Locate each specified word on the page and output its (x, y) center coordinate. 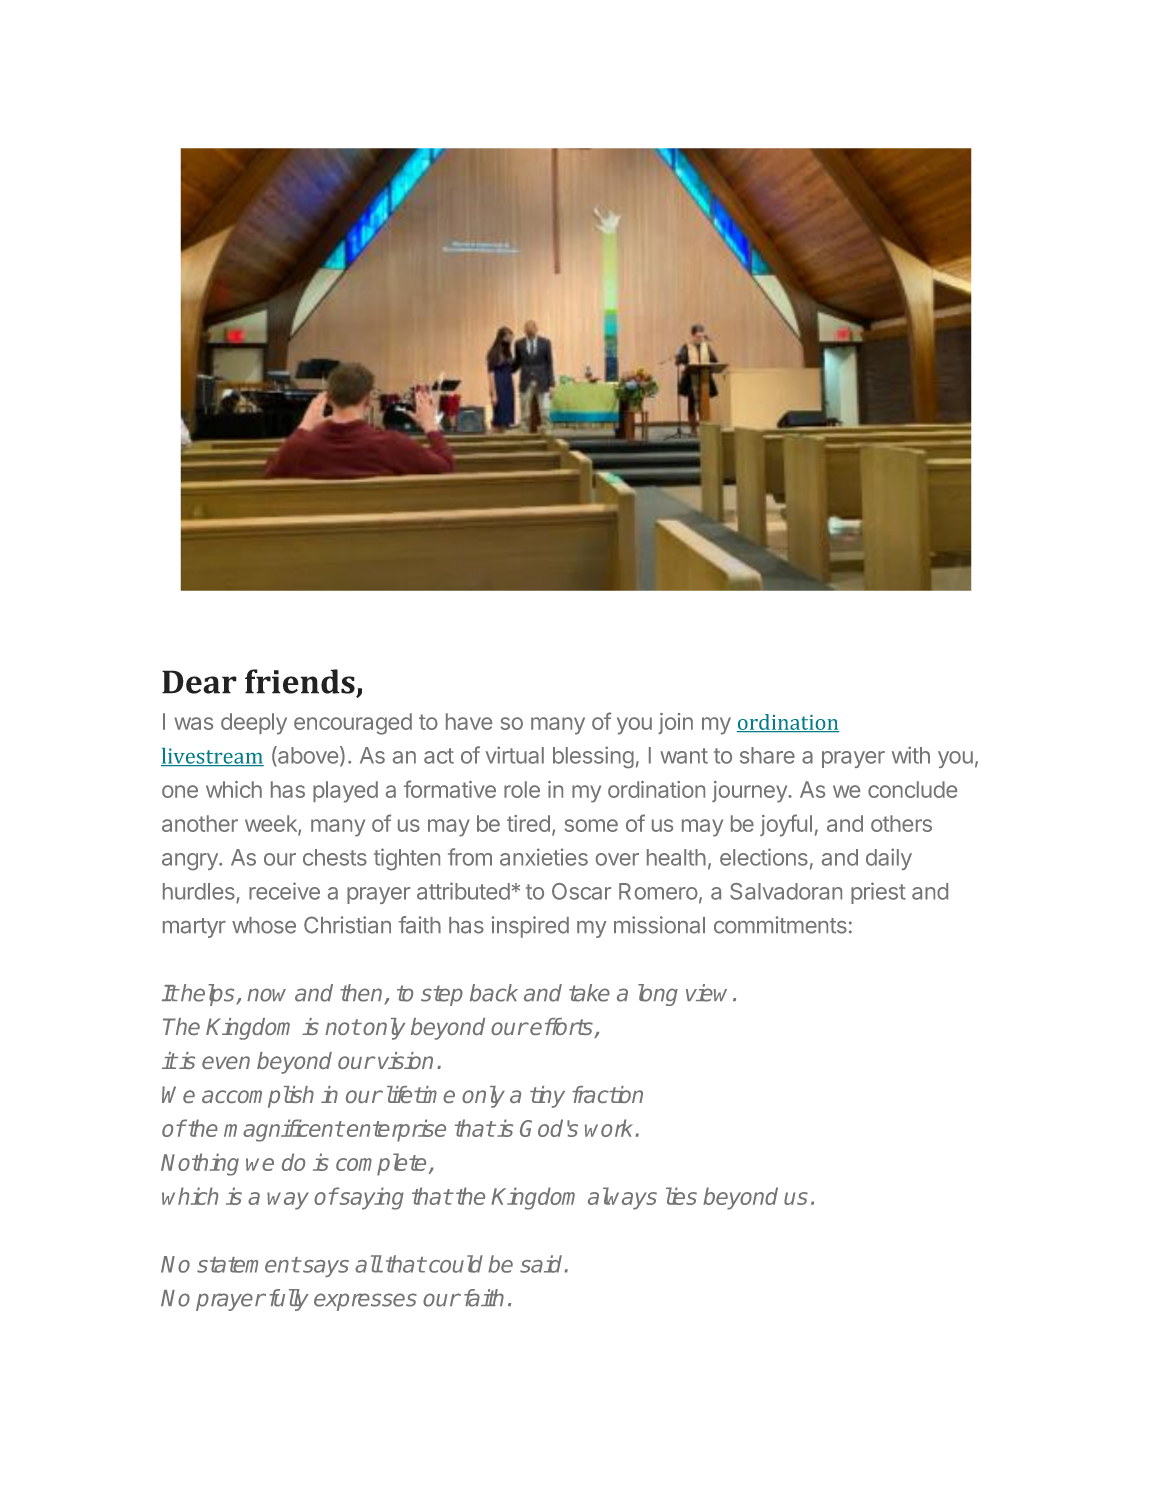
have (469, 721)
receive (284, 891)
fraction (607, 1094)
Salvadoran (786, 891)
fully (289, 1300)
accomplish (258, 1097)
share (767, 755)
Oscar (581, 891)
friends (300, 681)
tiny (547, 1097)
